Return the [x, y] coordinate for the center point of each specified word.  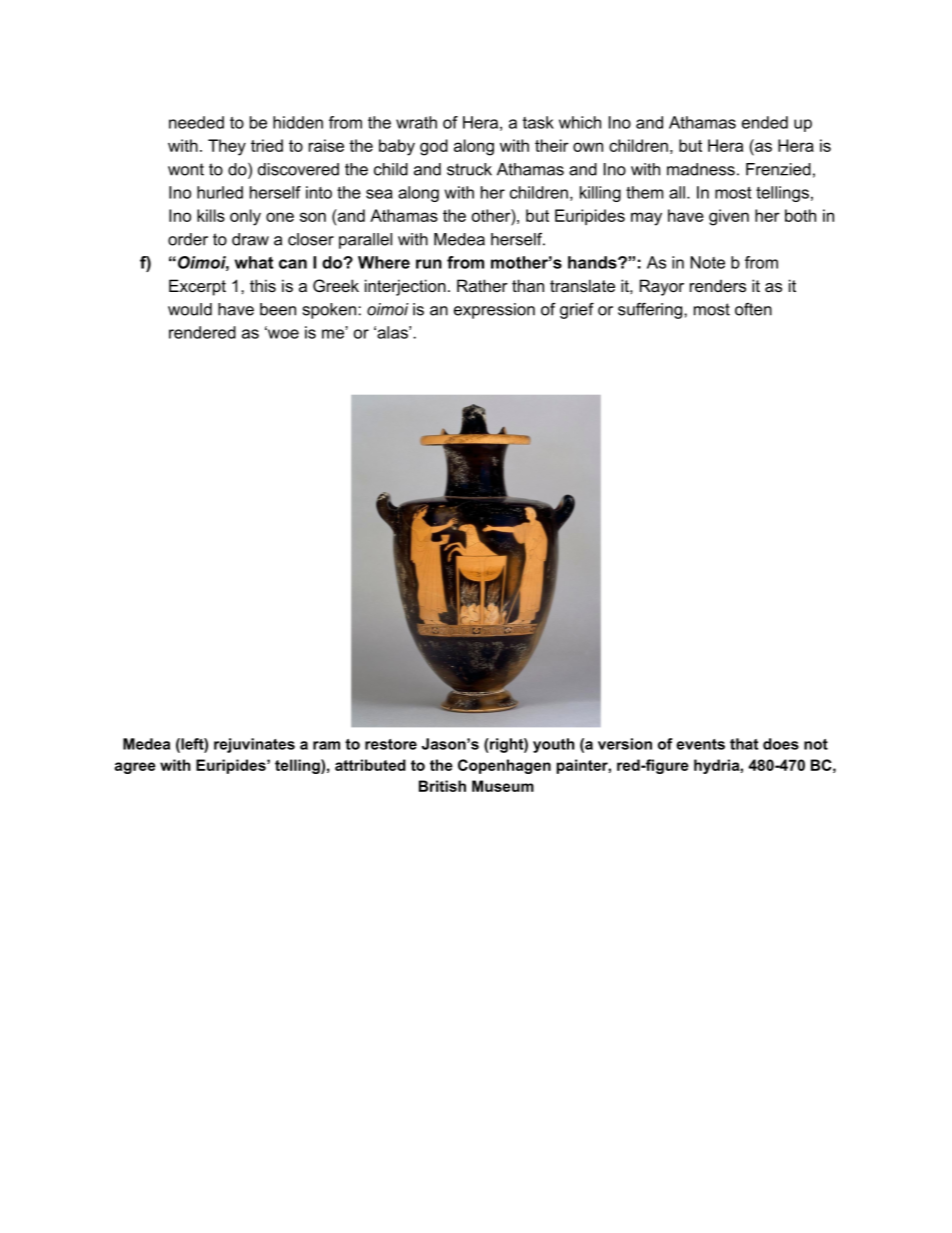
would [190, 309]
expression [494, 311]
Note [707, 262]
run [429, 264]
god [434, 147]
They [227, 147]
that [744, 744]
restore [391, 744]
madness [701, 169]
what [254, 262]
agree [135, 768]
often [753, 309]
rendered [202, 332]
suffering [650, 311]
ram [326, 745]
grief [577, 311]
